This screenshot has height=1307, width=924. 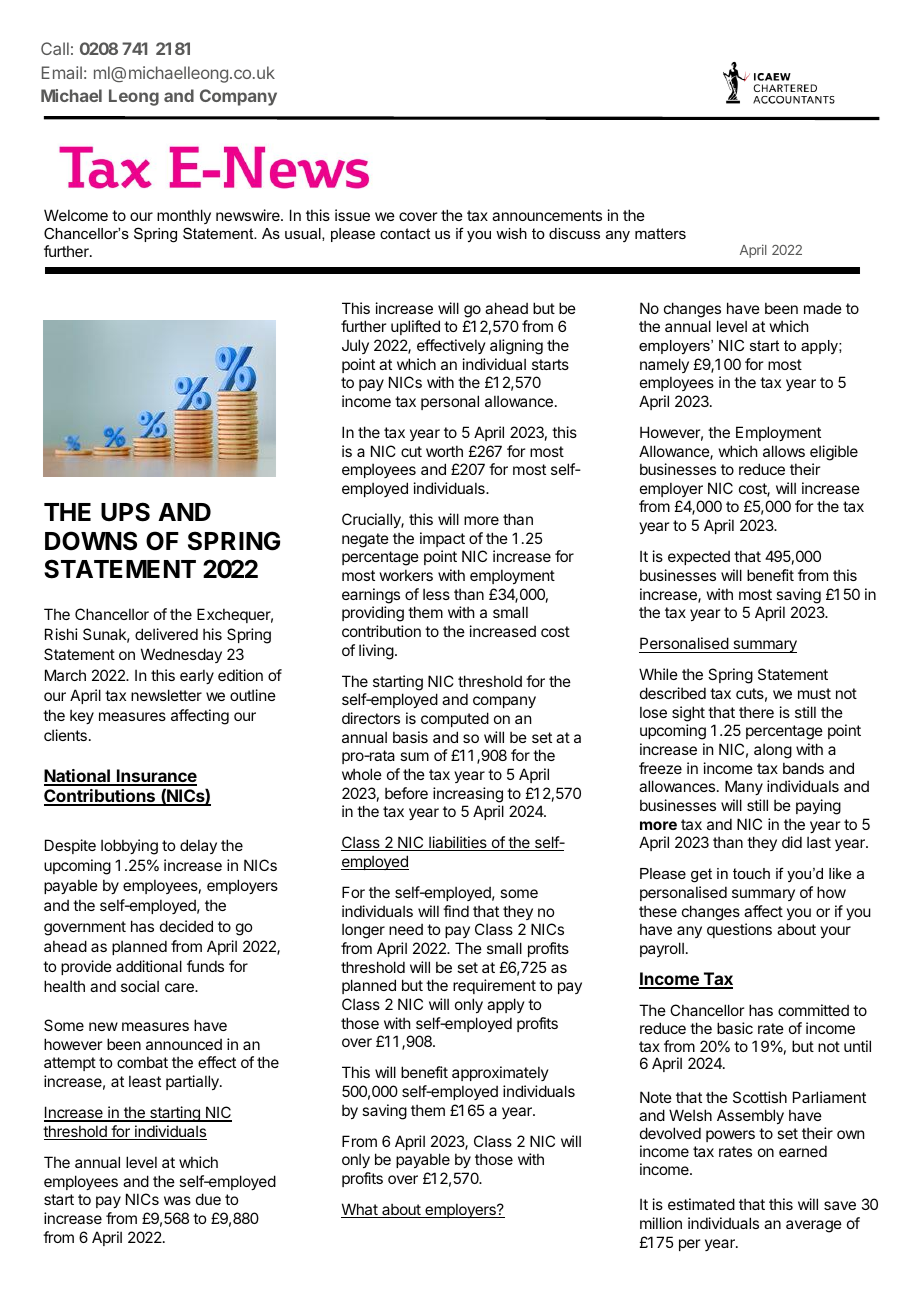 I want to click on delivered, so click(x=166, y=634).
